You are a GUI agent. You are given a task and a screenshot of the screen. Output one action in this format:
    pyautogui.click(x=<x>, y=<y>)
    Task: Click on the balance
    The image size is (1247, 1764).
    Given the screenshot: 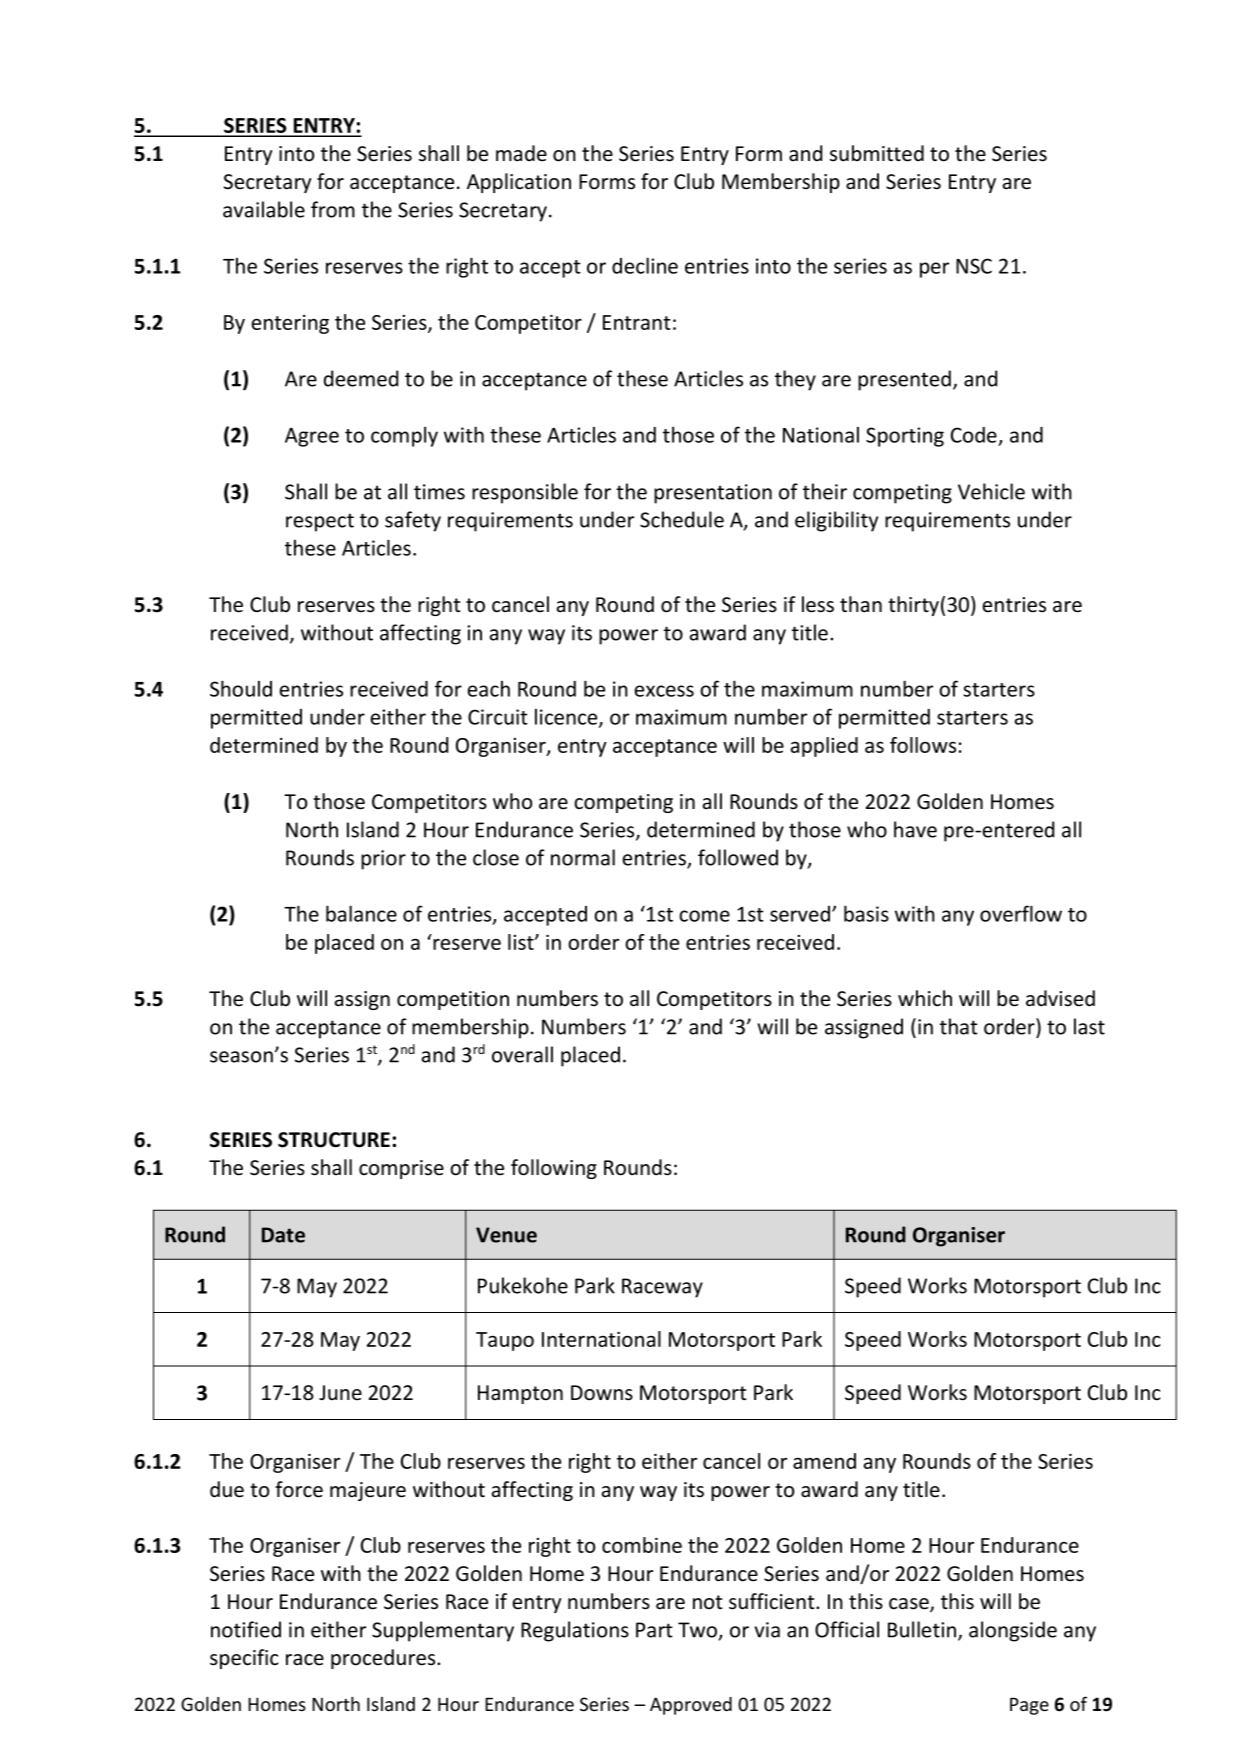 What is the action you would take?
    pyautogui.click(x=361, y=913)
